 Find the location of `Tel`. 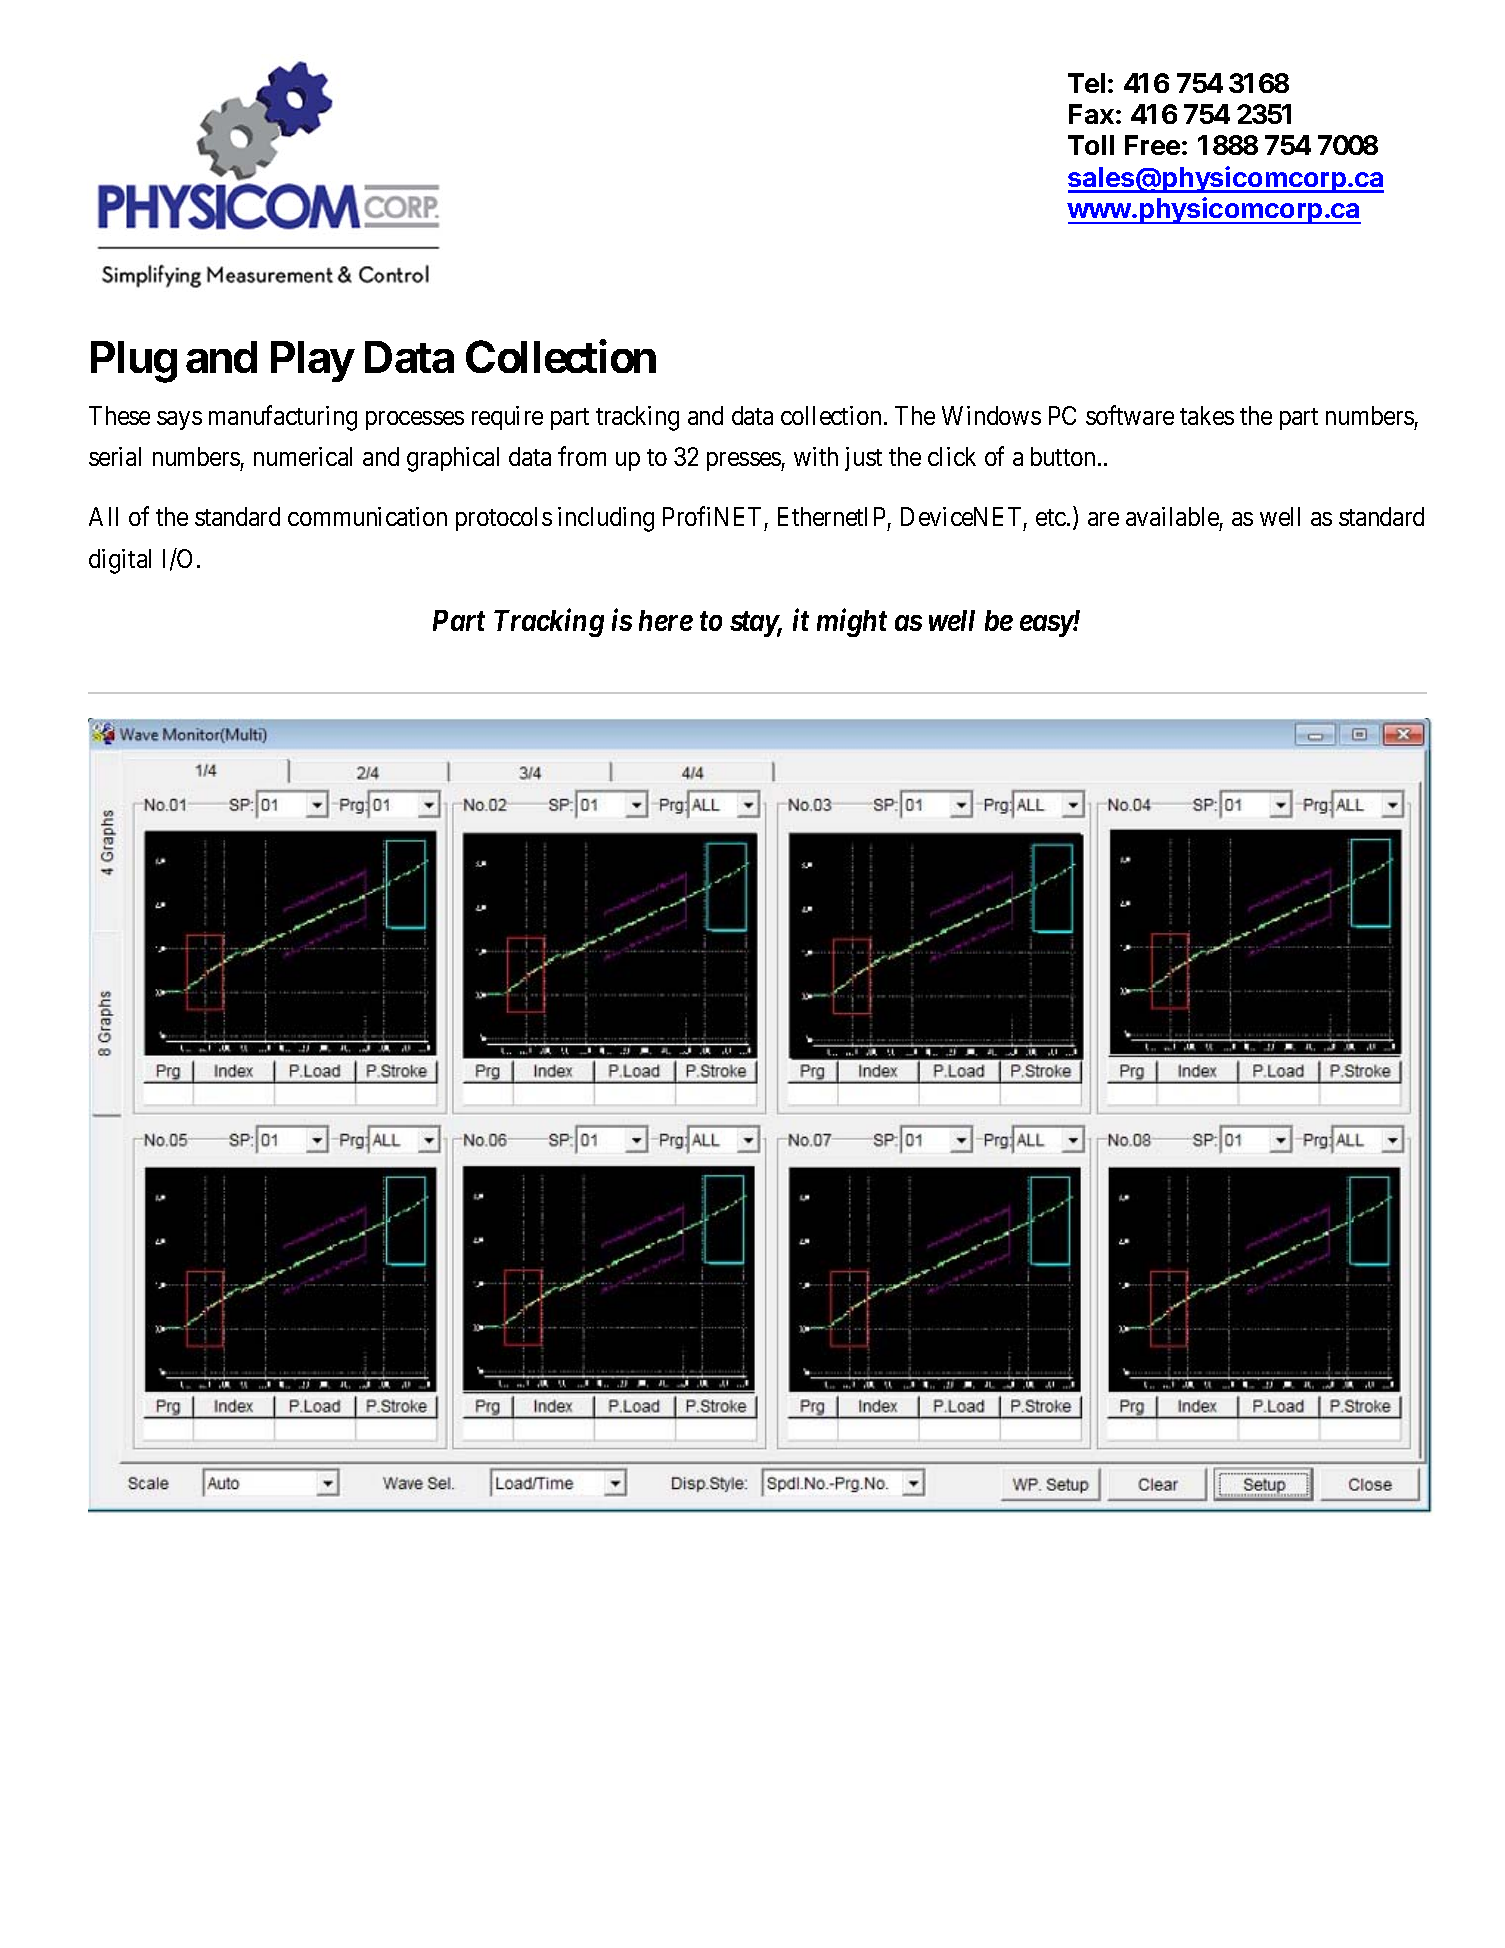

Tel is located at coordinates (1086, 83).
